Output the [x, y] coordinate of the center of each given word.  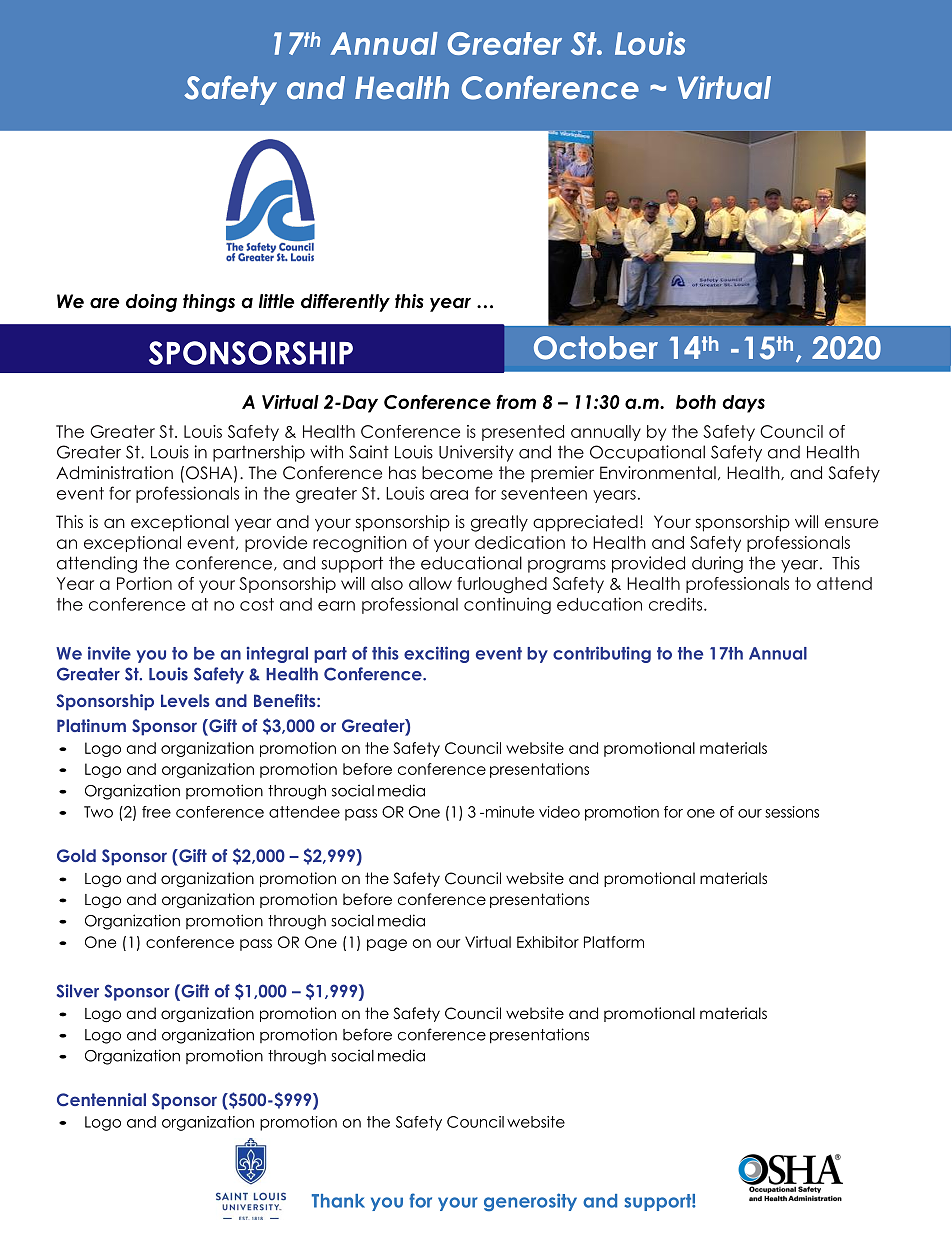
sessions [792, 812]
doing [151, 303]
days [743, 404]
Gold [76, 855]
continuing [507, 605]
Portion [144, 583]
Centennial [101, 1100]
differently [345, 303]
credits [677, 604]
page [387, 945]
